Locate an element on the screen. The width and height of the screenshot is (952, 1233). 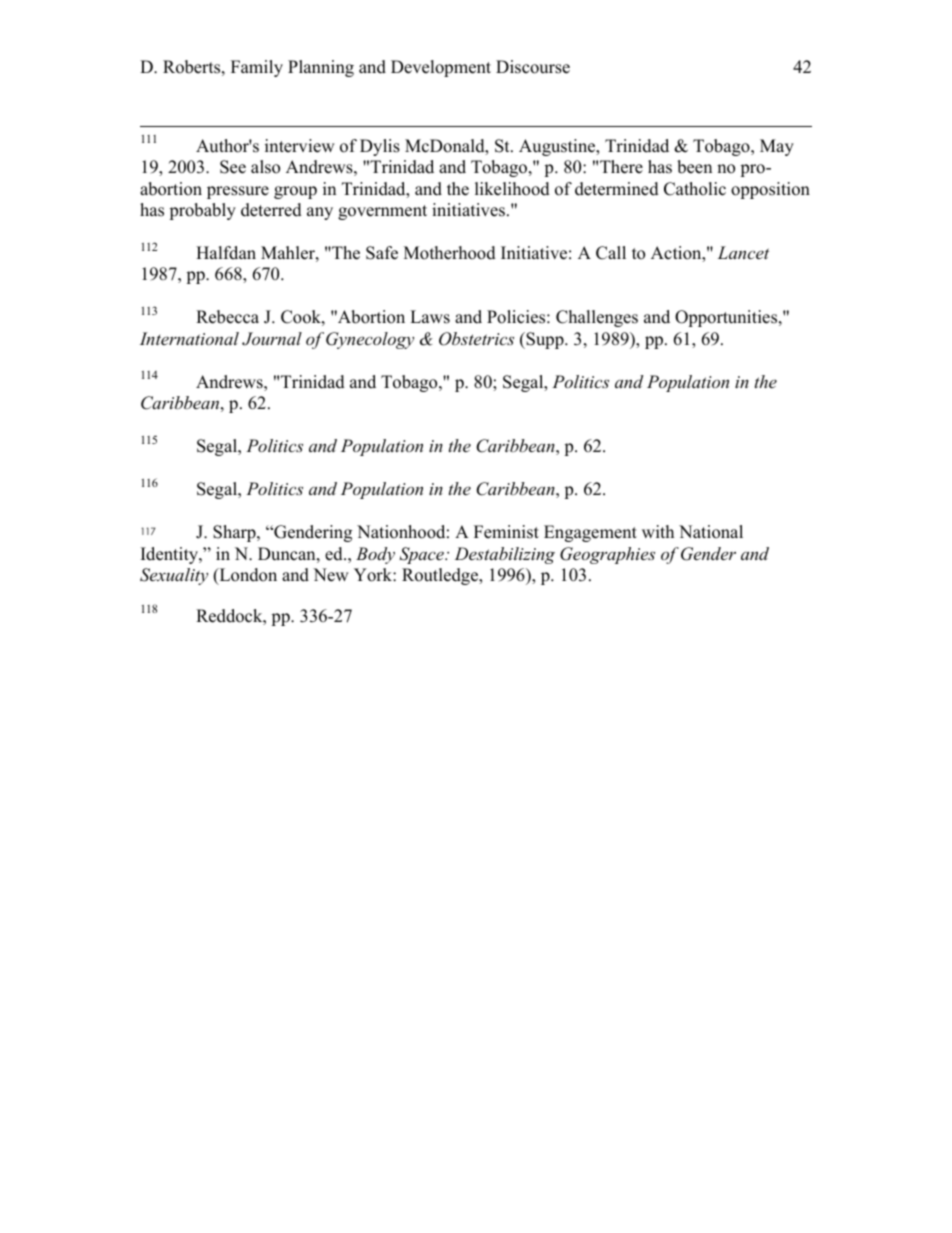
See is located at coordinates (233, 167).
